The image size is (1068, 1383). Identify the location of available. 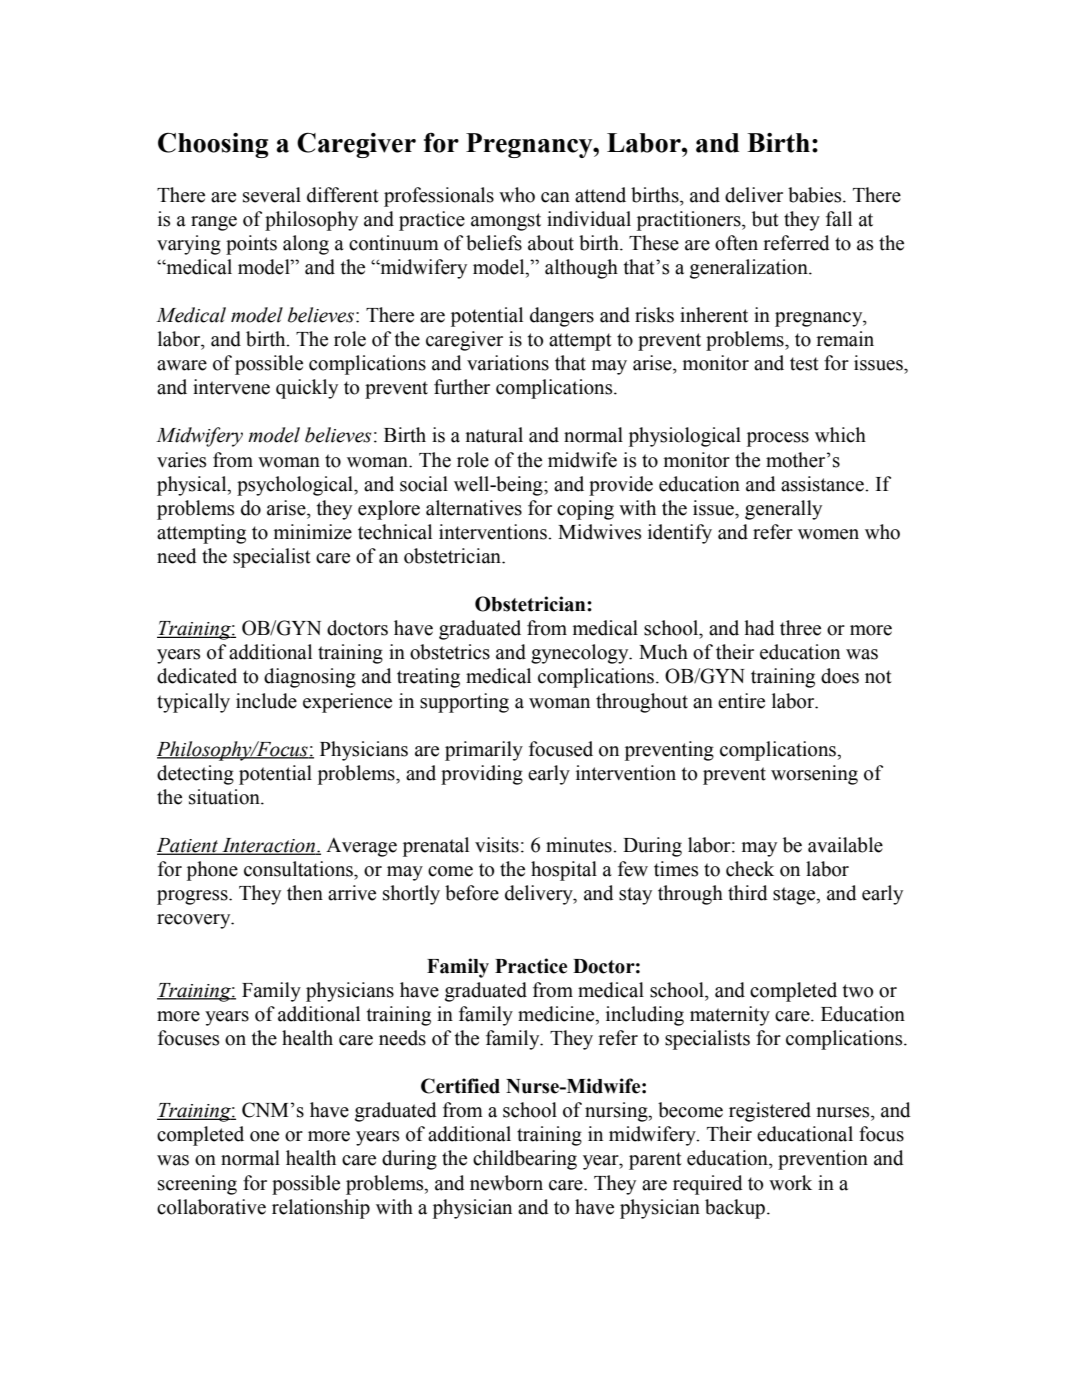
(845, 845).
